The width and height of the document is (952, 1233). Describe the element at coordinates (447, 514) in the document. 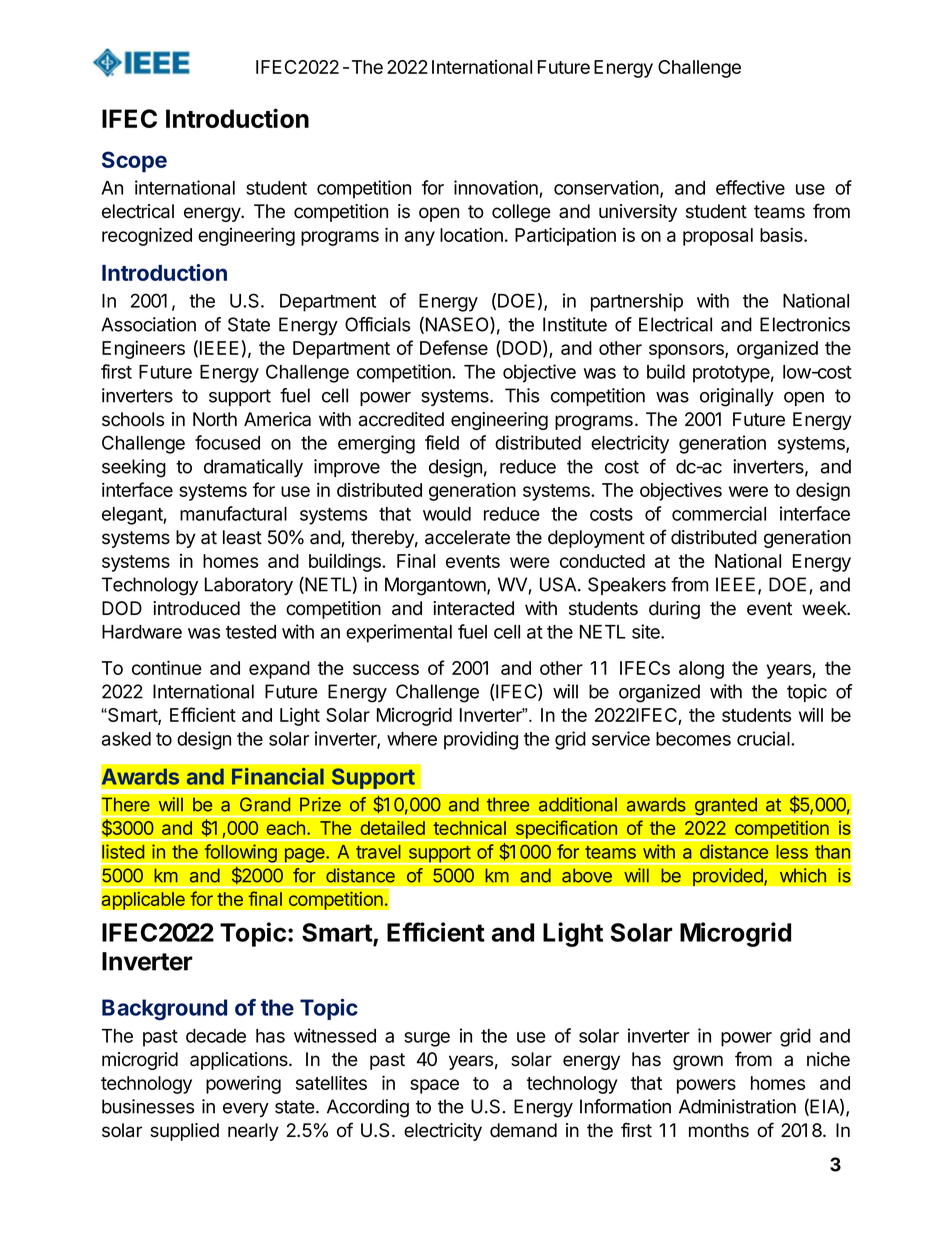

I see `would` at that location.
